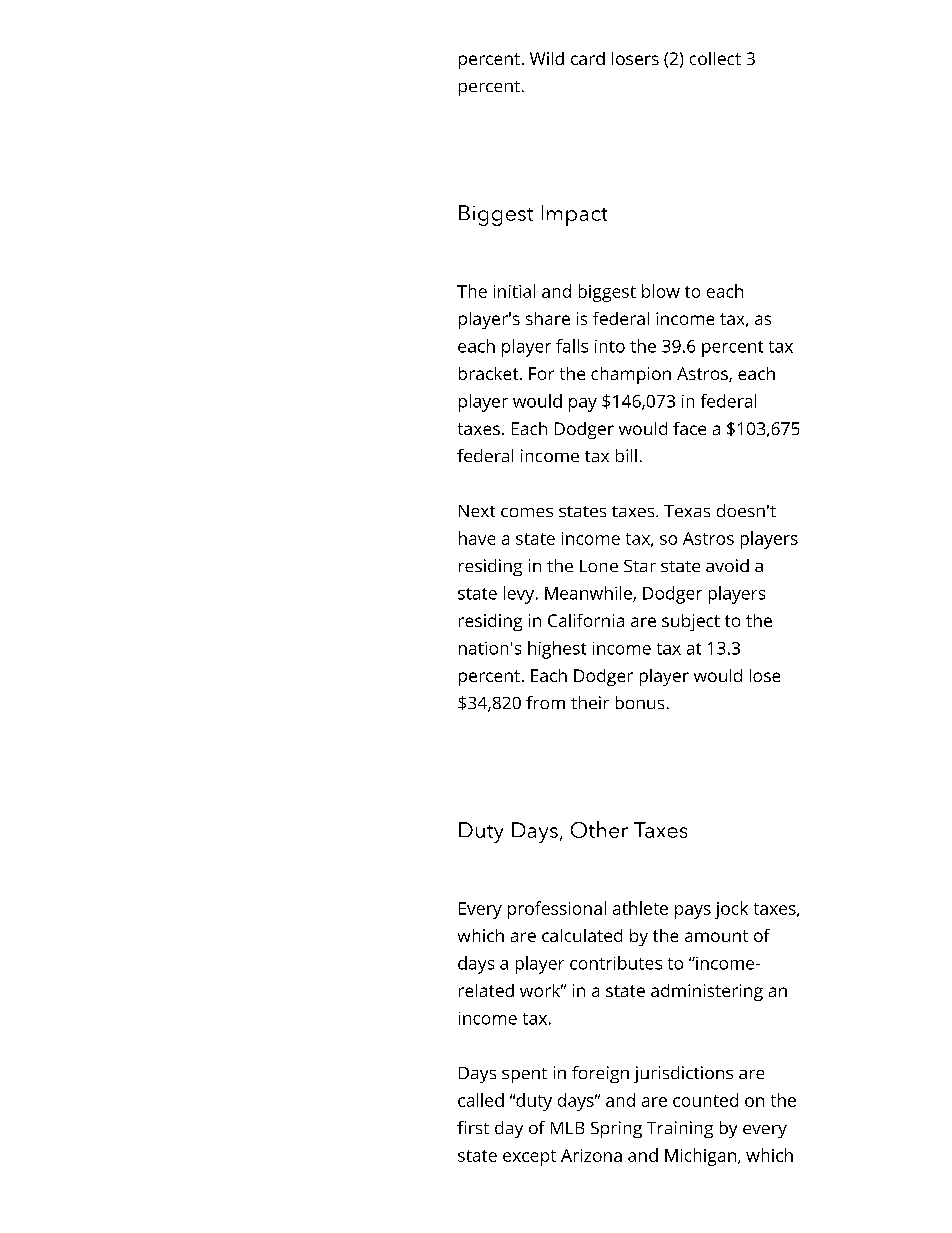  What do you see at coordinates (527, 512) in the document?
I see `comes` at bounding box center [527, 512].
